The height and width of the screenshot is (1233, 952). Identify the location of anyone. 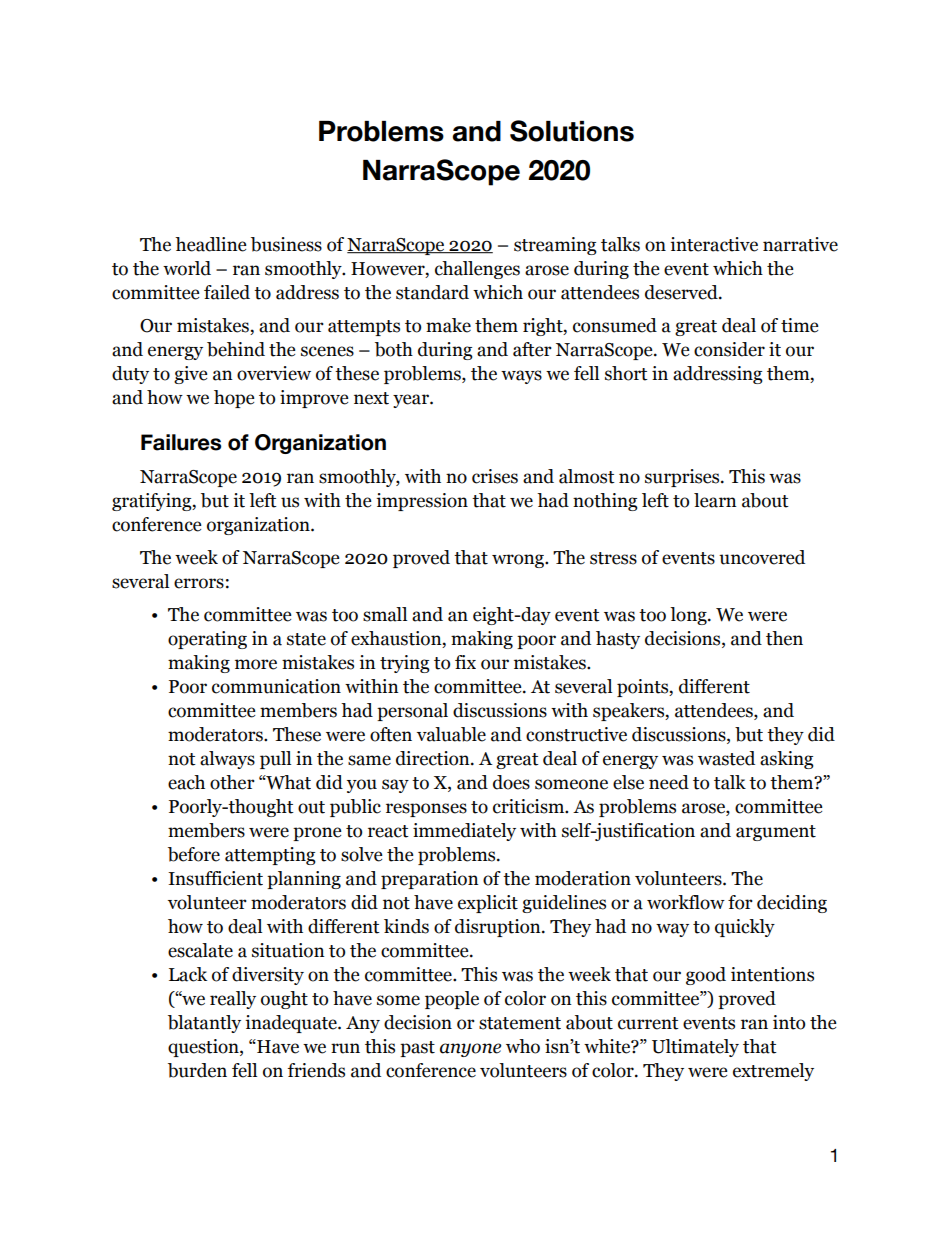
(471, 1050).
